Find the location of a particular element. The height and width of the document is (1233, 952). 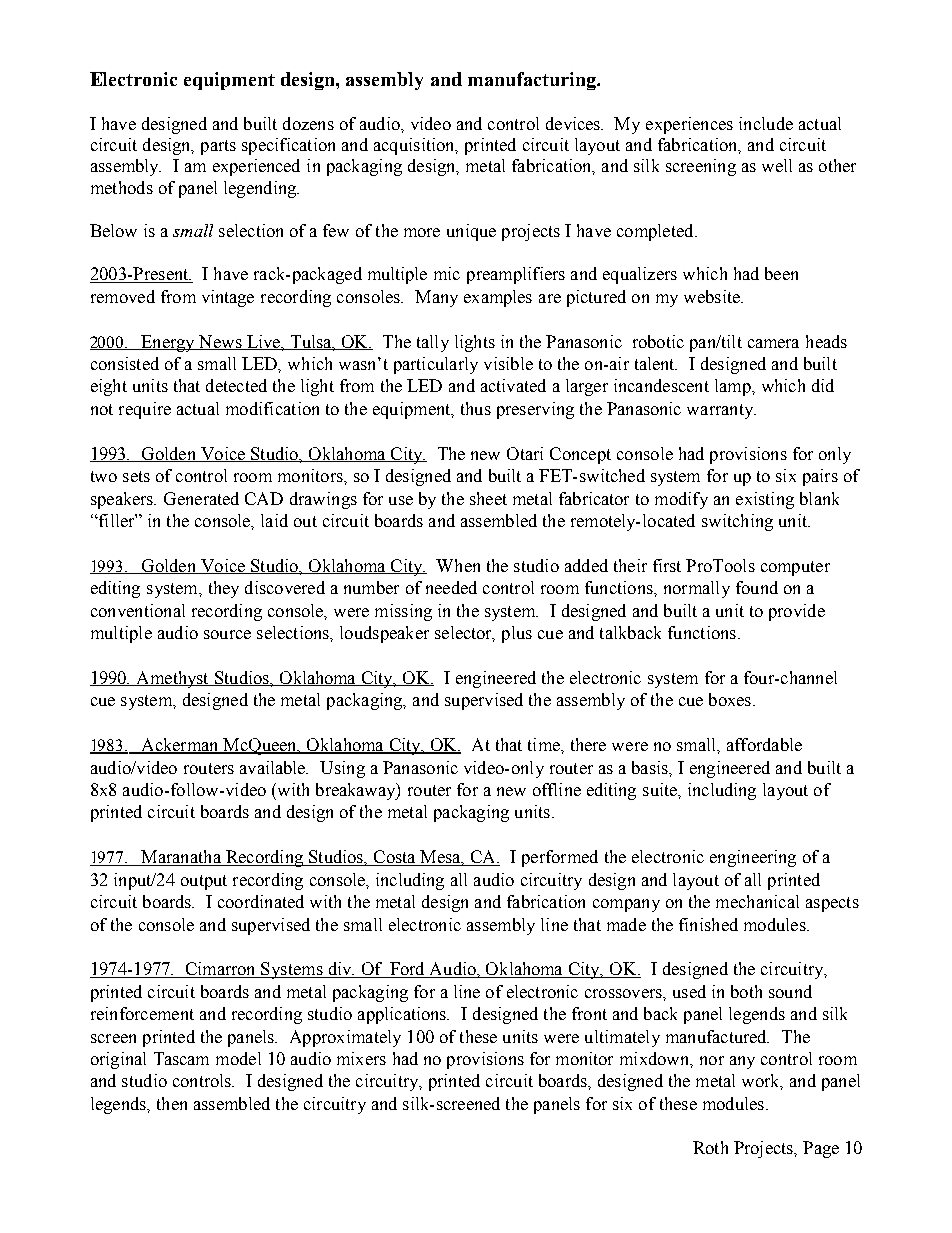

include is located at coordinates (766, 123).
